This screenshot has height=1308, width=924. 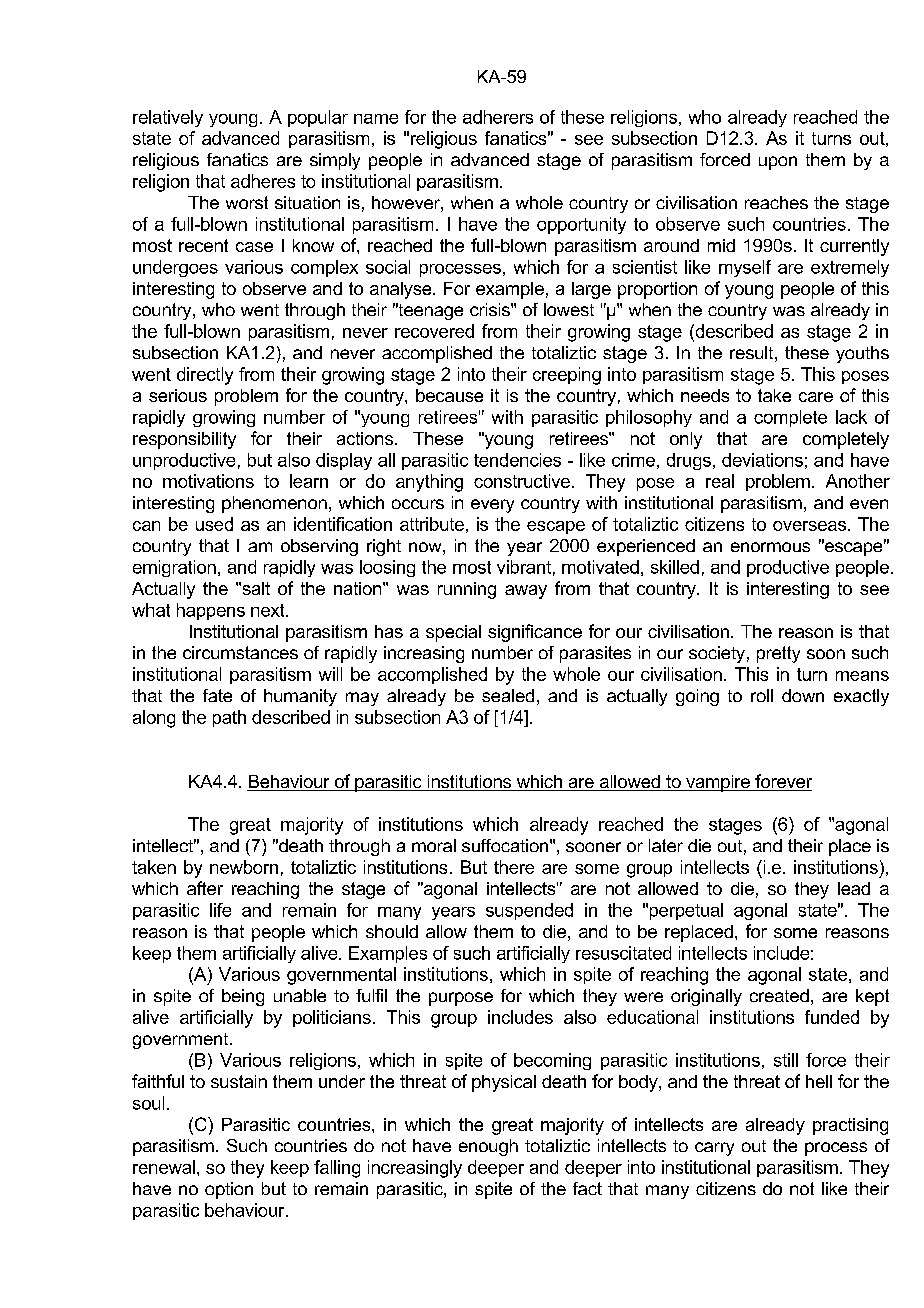 I want to click on enough, so click(x=488, y=1147).
